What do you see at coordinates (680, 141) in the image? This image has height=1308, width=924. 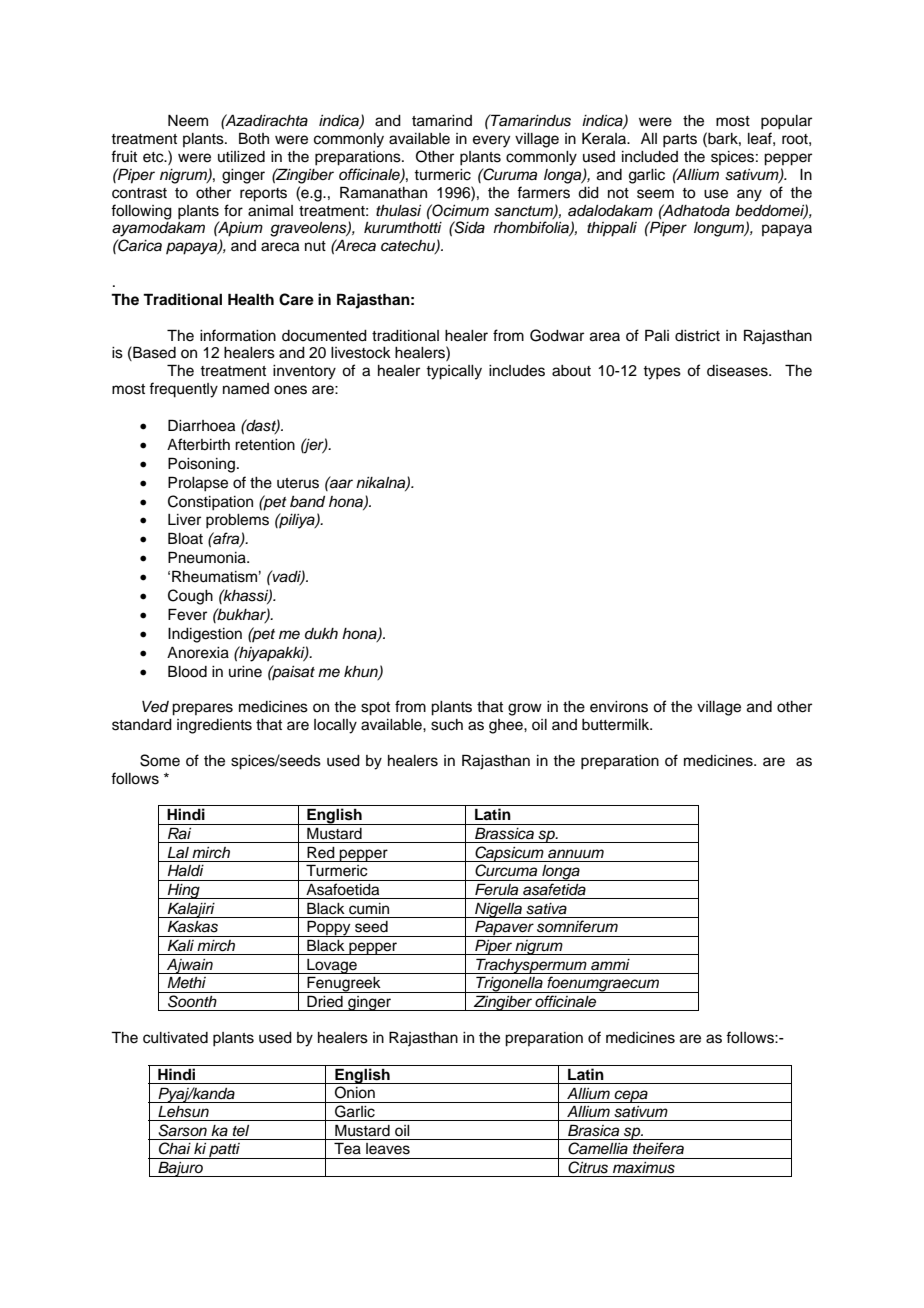 I see `parts` at bounding box center [680, 141].
